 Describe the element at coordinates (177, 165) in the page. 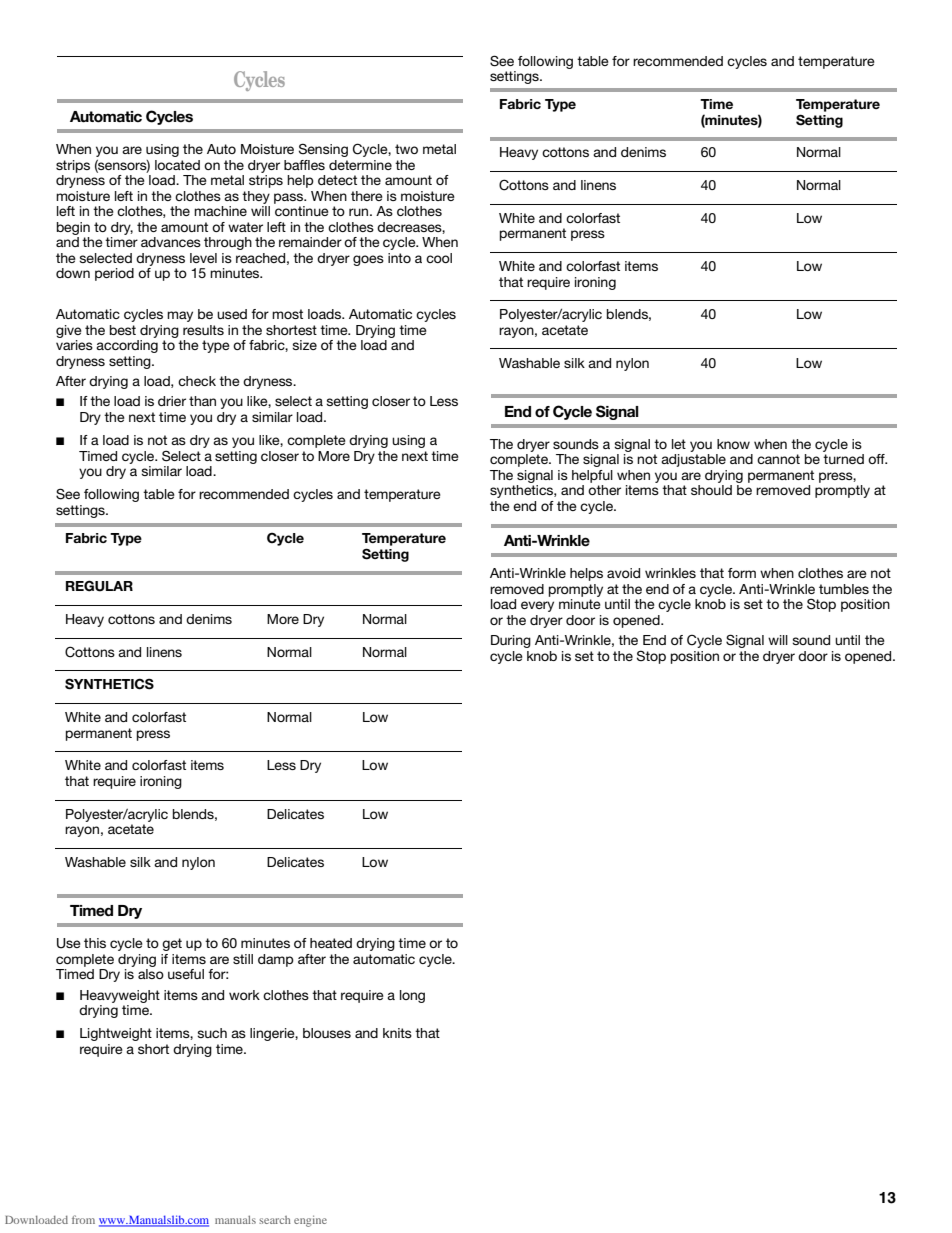

I see `located` at that location.
